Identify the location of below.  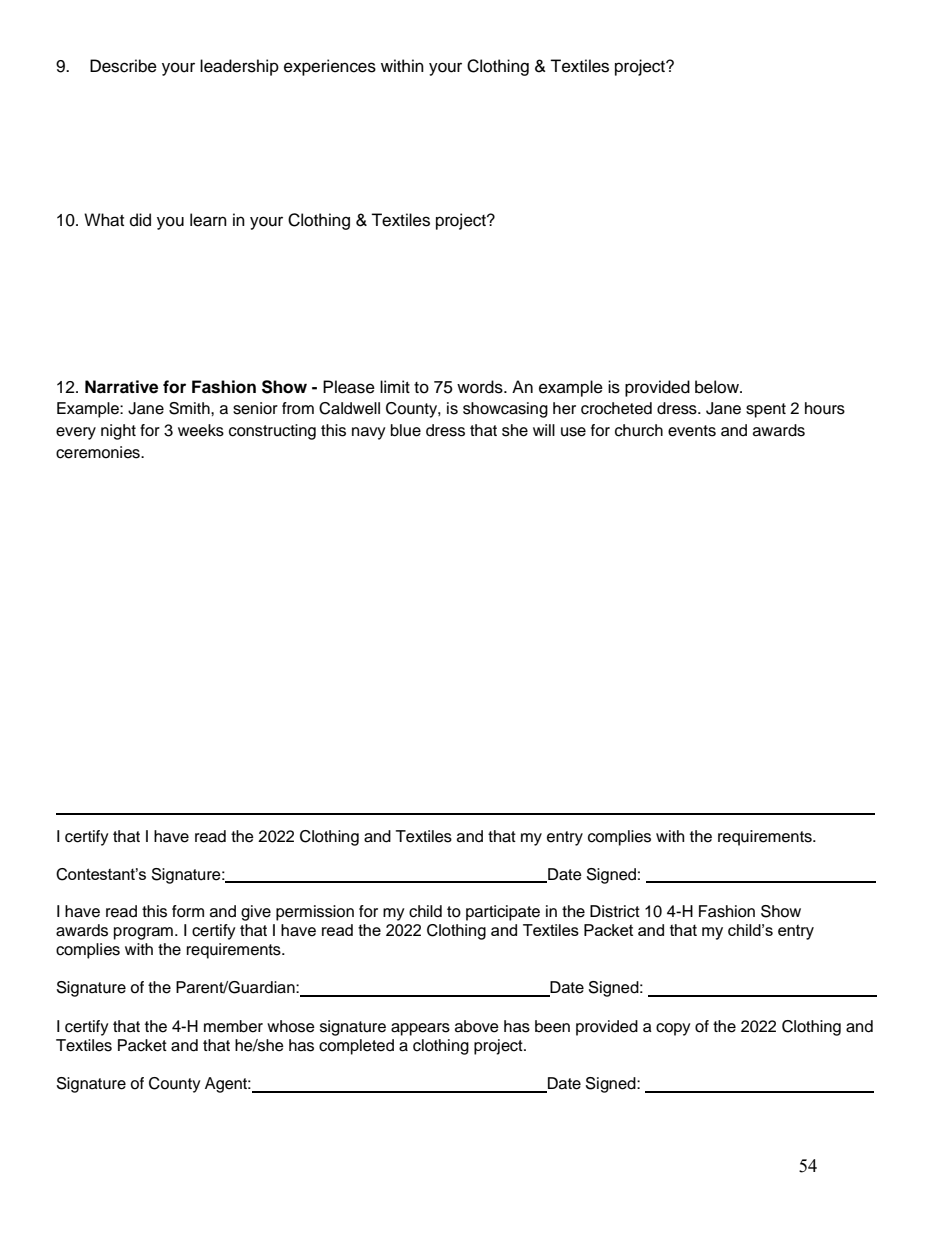
(718, 387).
